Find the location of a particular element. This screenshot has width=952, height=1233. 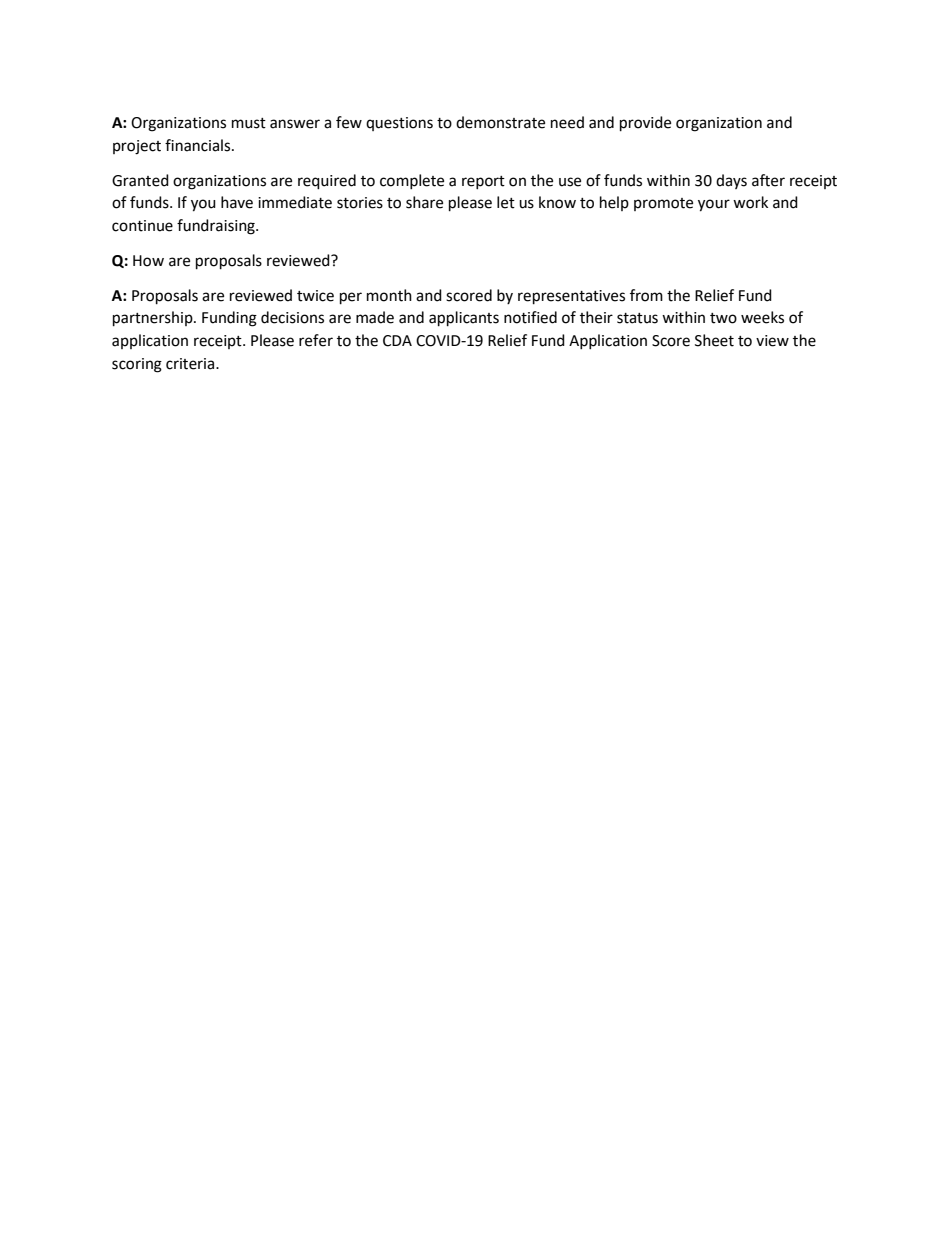

must is located at coordinates (249, 123).
